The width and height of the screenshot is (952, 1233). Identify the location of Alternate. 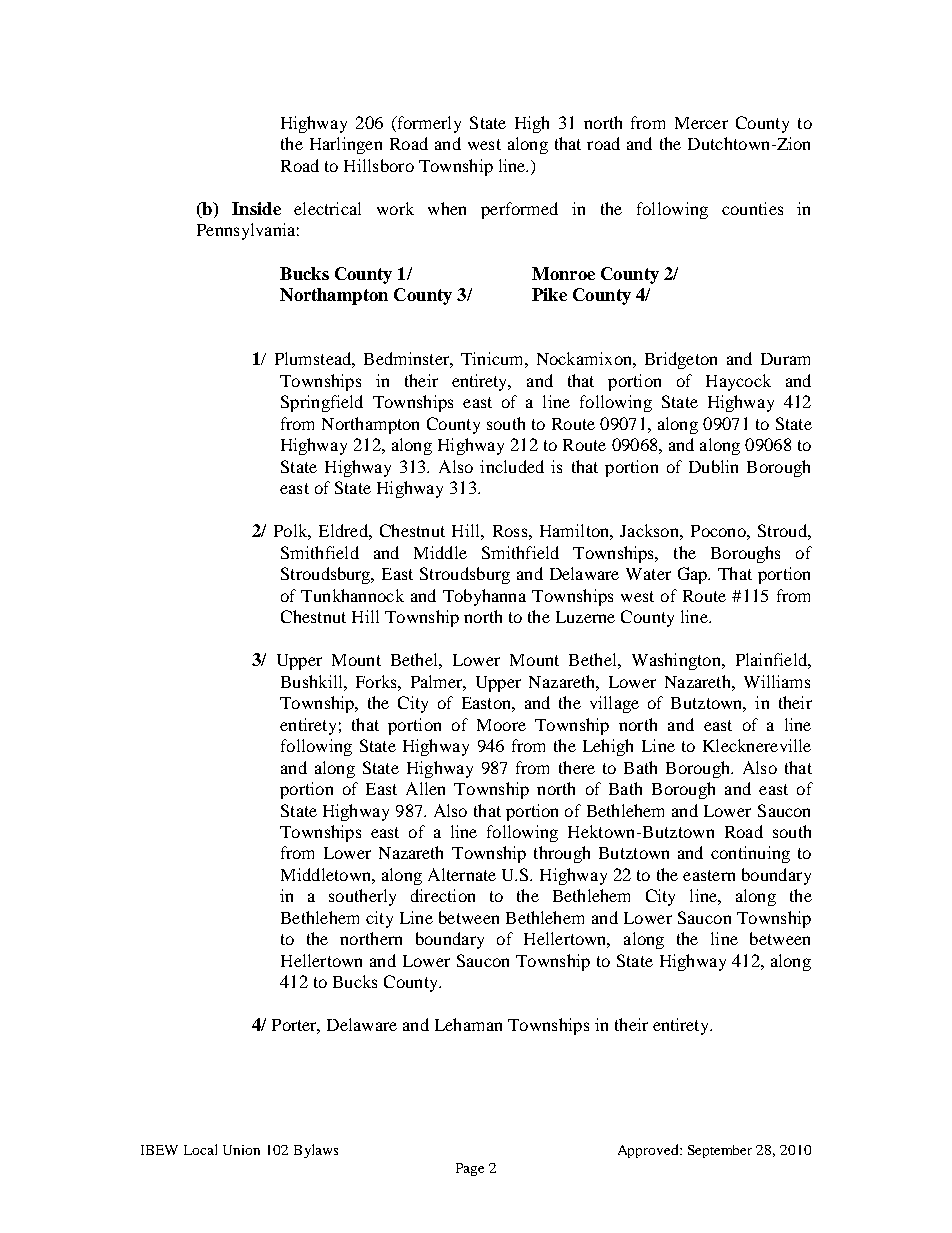
(462, 874).
